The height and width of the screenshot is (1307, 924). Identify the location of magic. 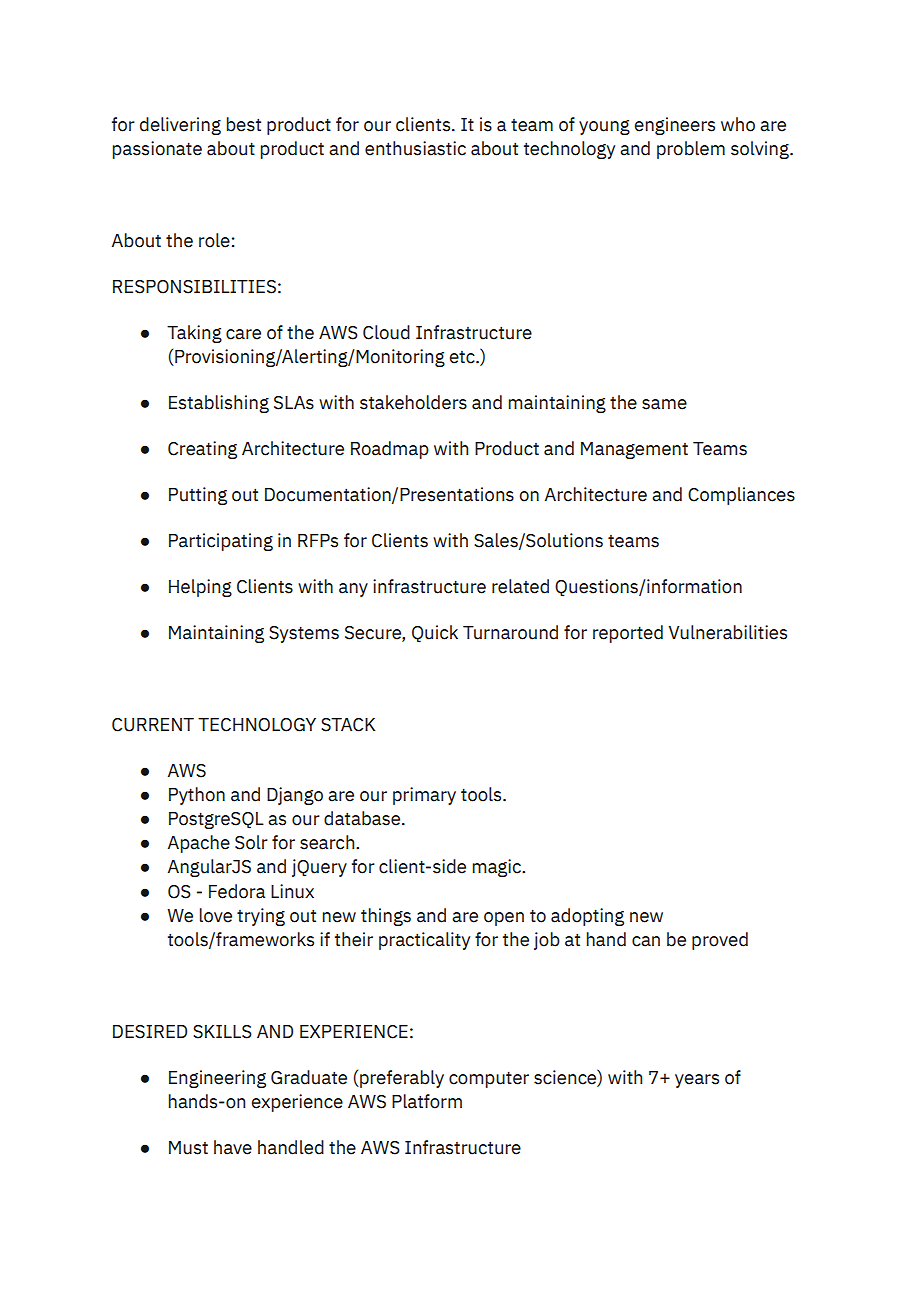
(498, 868).
